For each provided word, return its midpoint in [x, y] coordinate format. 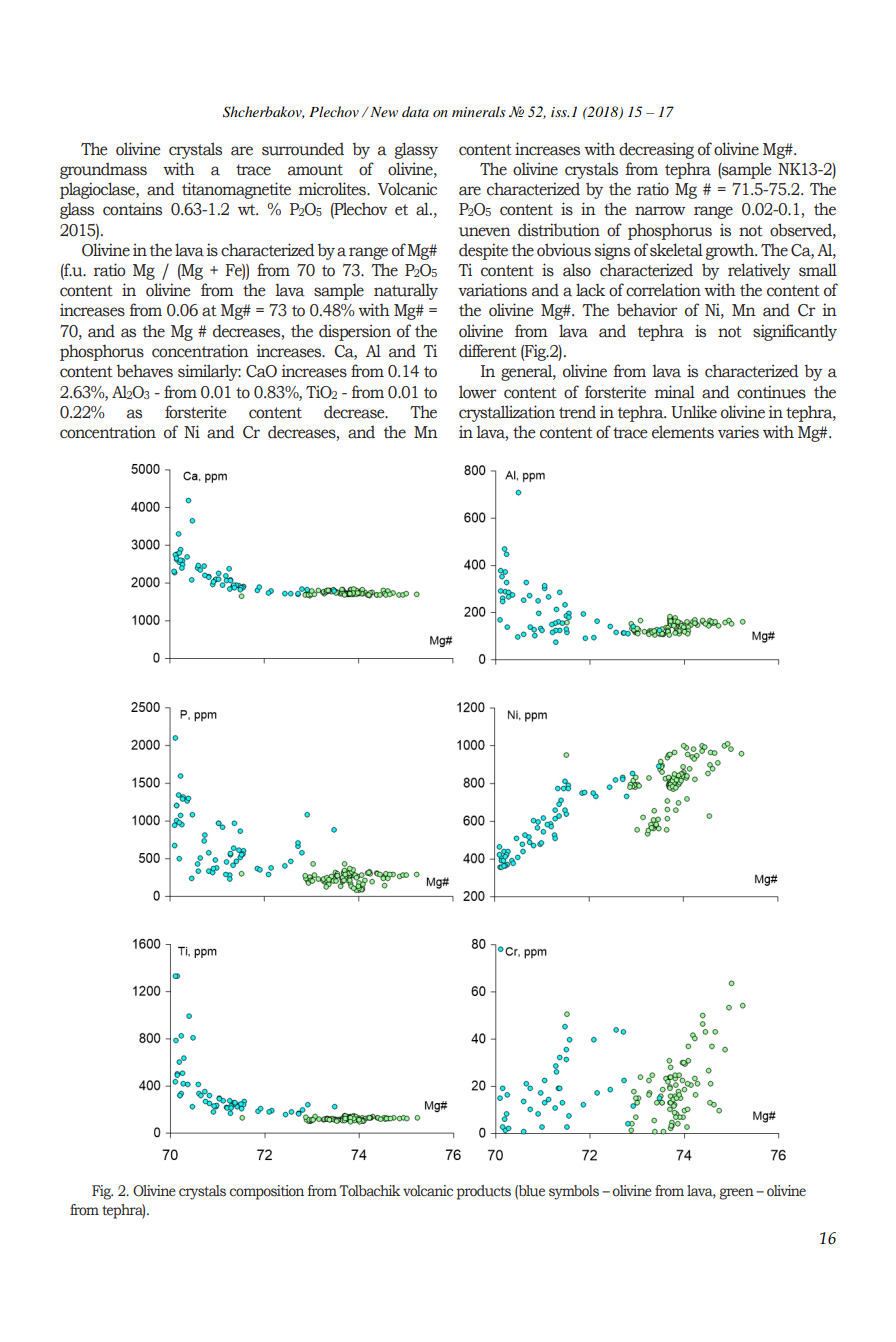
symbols [574, 1192]
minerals [479, 111]
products [483, 1192]
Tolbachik [369, 1191]
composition [267, 1192]
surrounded [303, 149]
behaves [145, 371]
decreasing [656, 150]
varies [738, 432]
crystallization [507, 413]
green [736, 1194]
